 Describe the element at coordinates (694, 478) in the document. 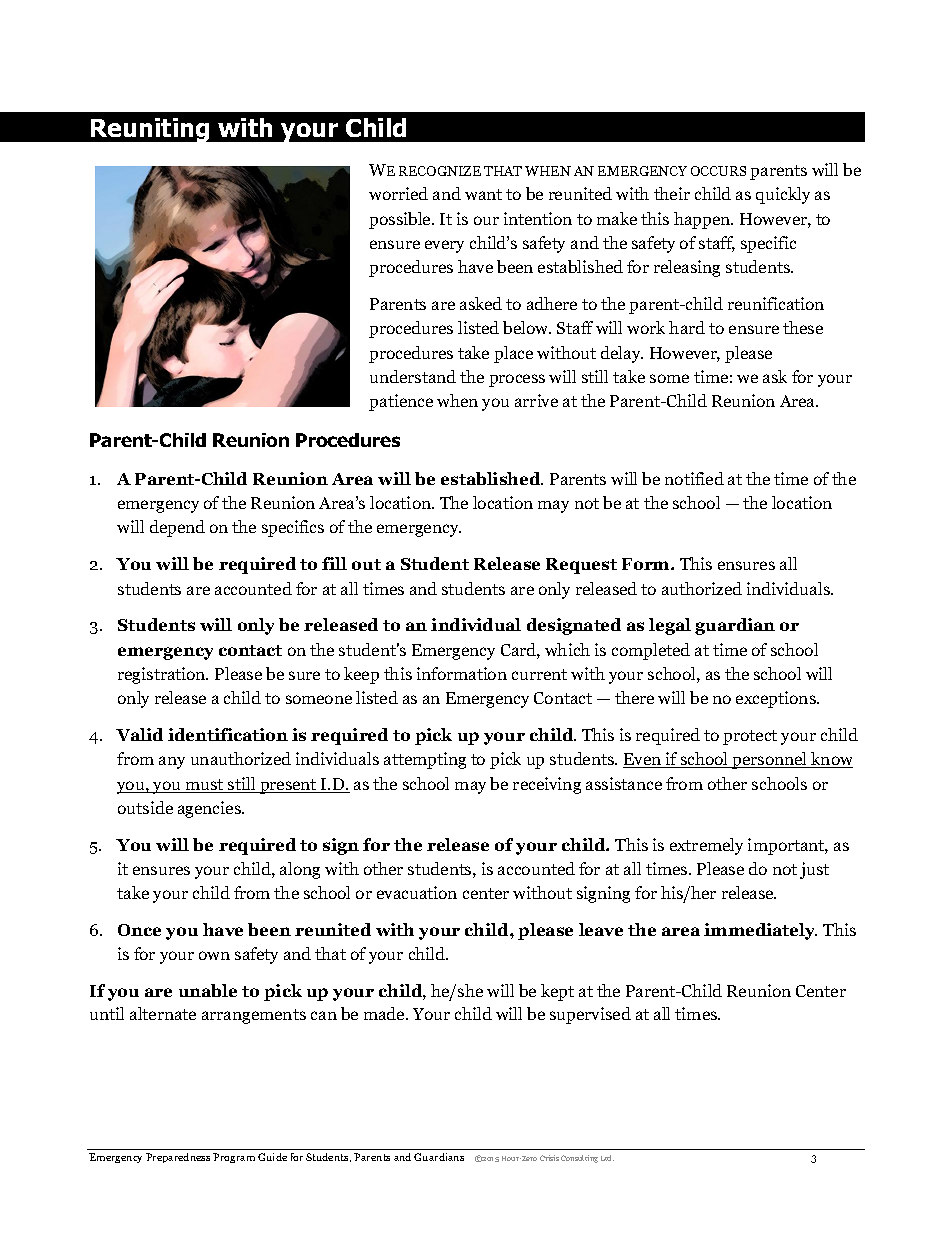

I see `notified` at that location.
